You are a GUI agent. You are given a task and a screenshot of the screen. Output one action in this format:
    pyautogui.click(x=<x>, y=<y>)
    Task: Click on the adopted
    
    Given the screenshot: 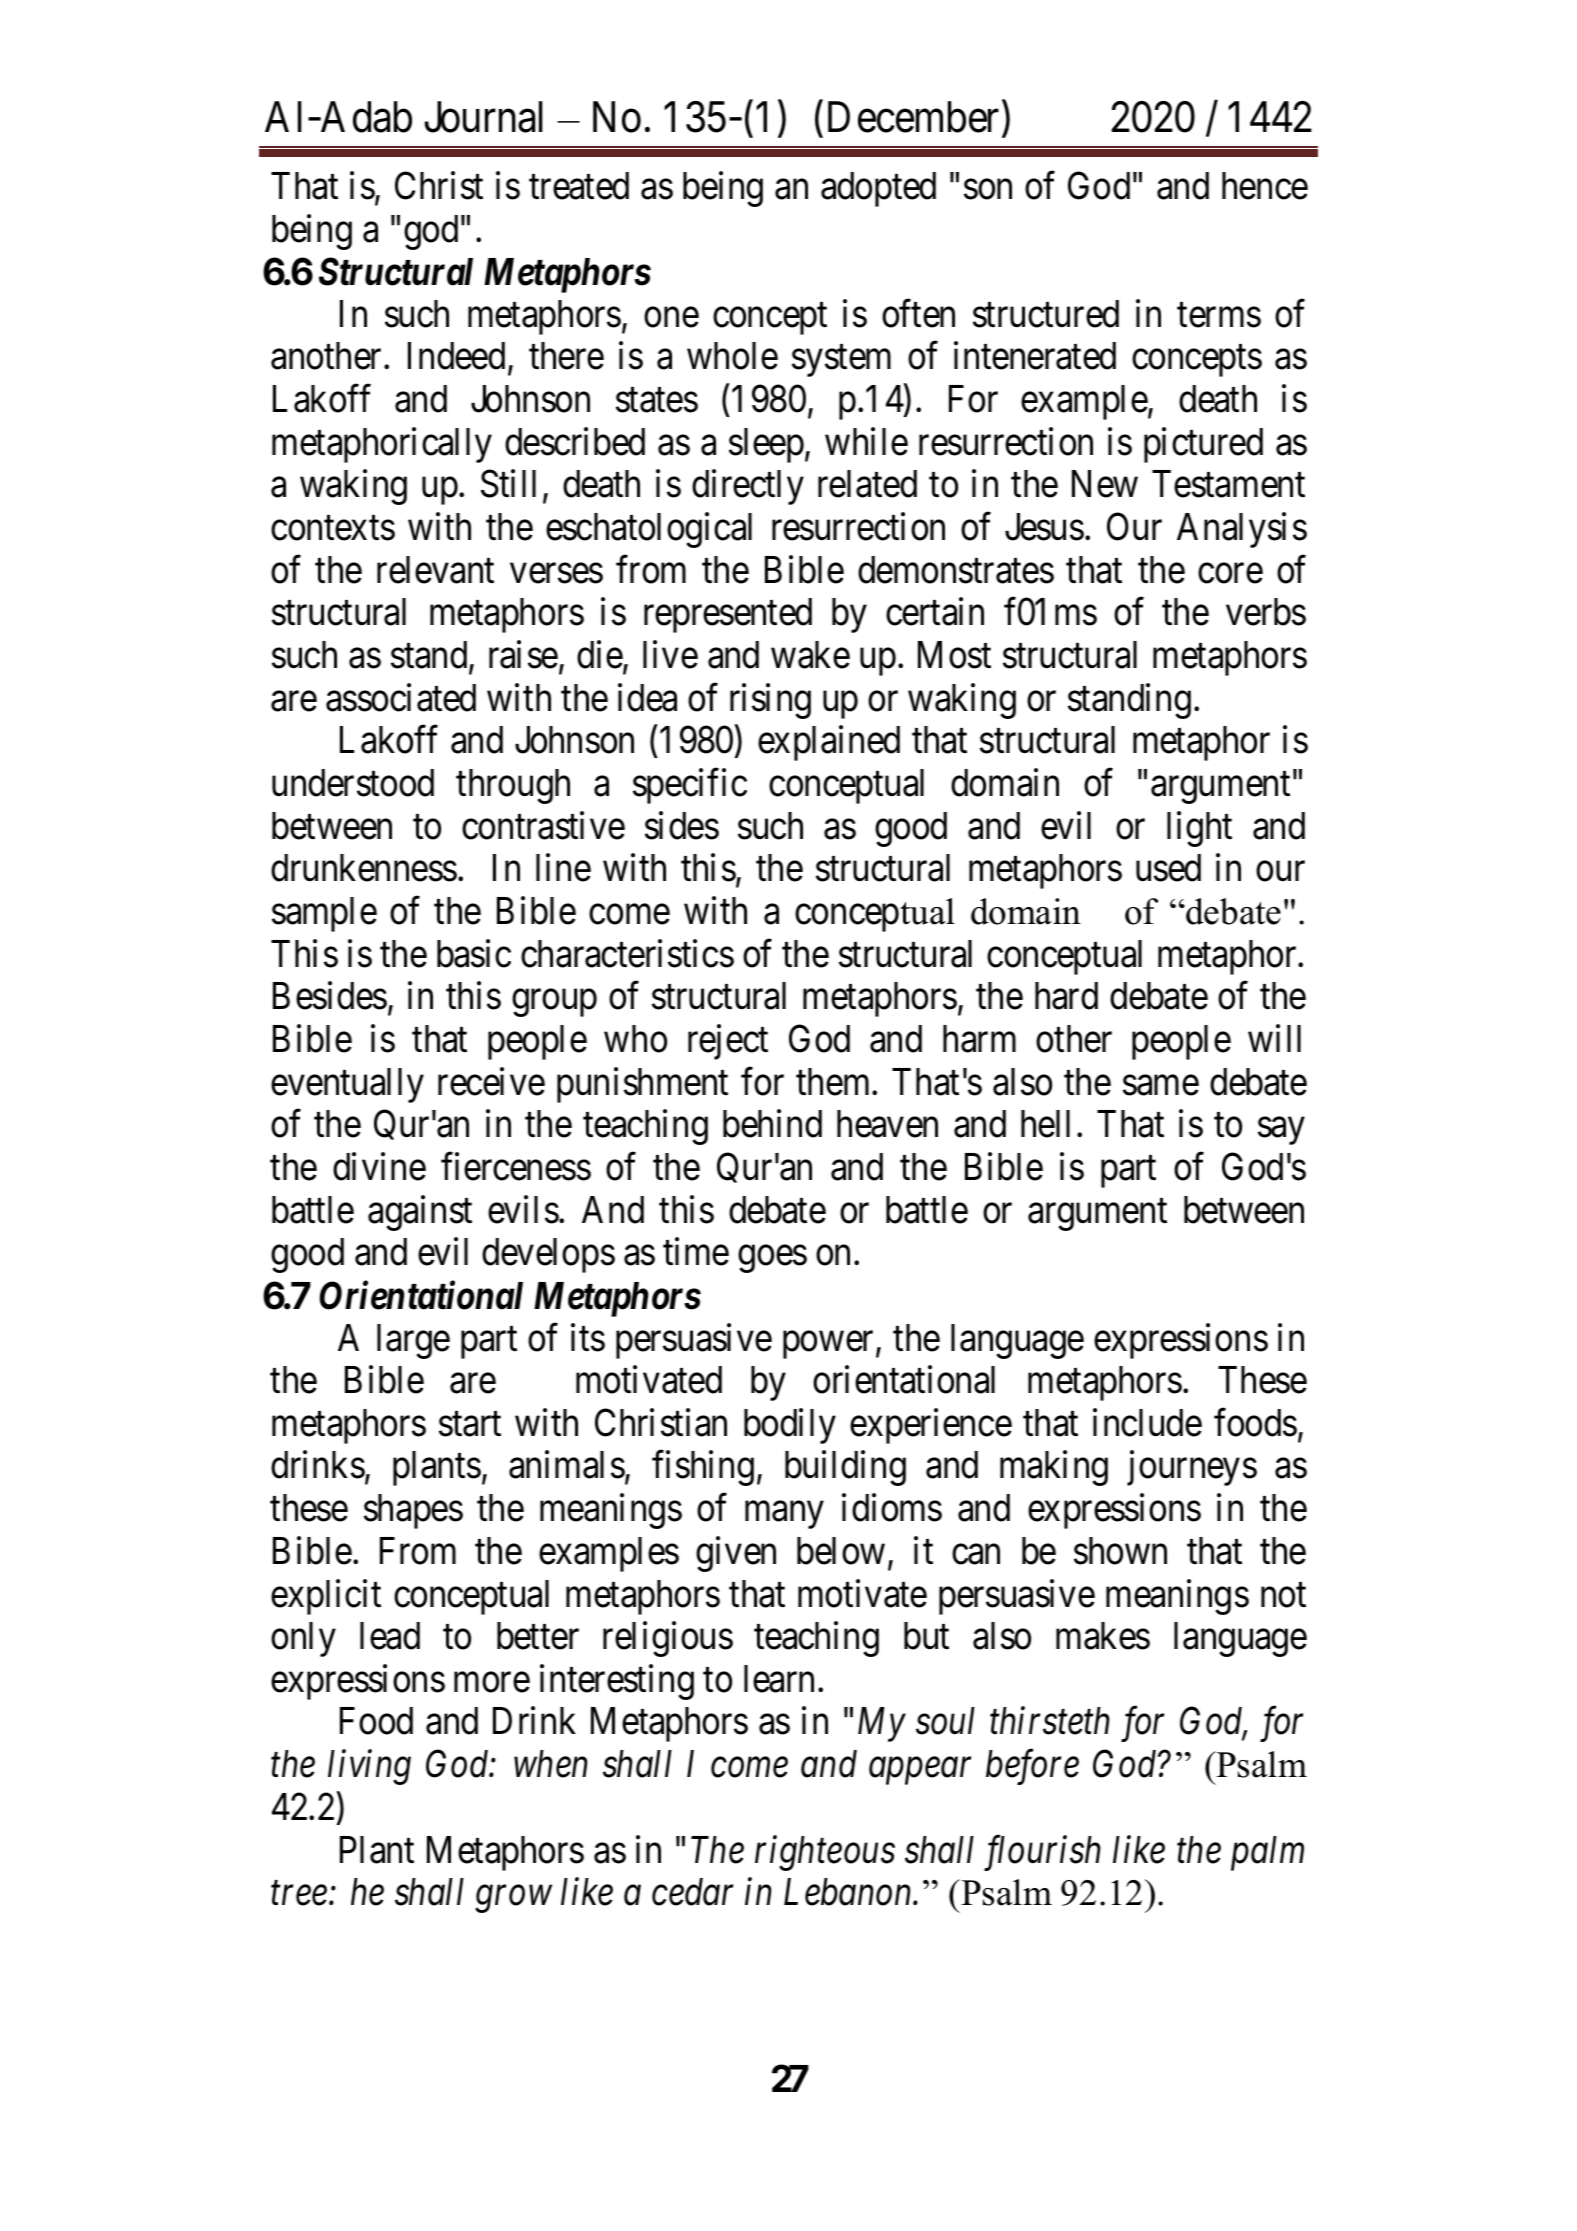 What is the action you would take?
    pyautogui.click(x=878, y=189)
